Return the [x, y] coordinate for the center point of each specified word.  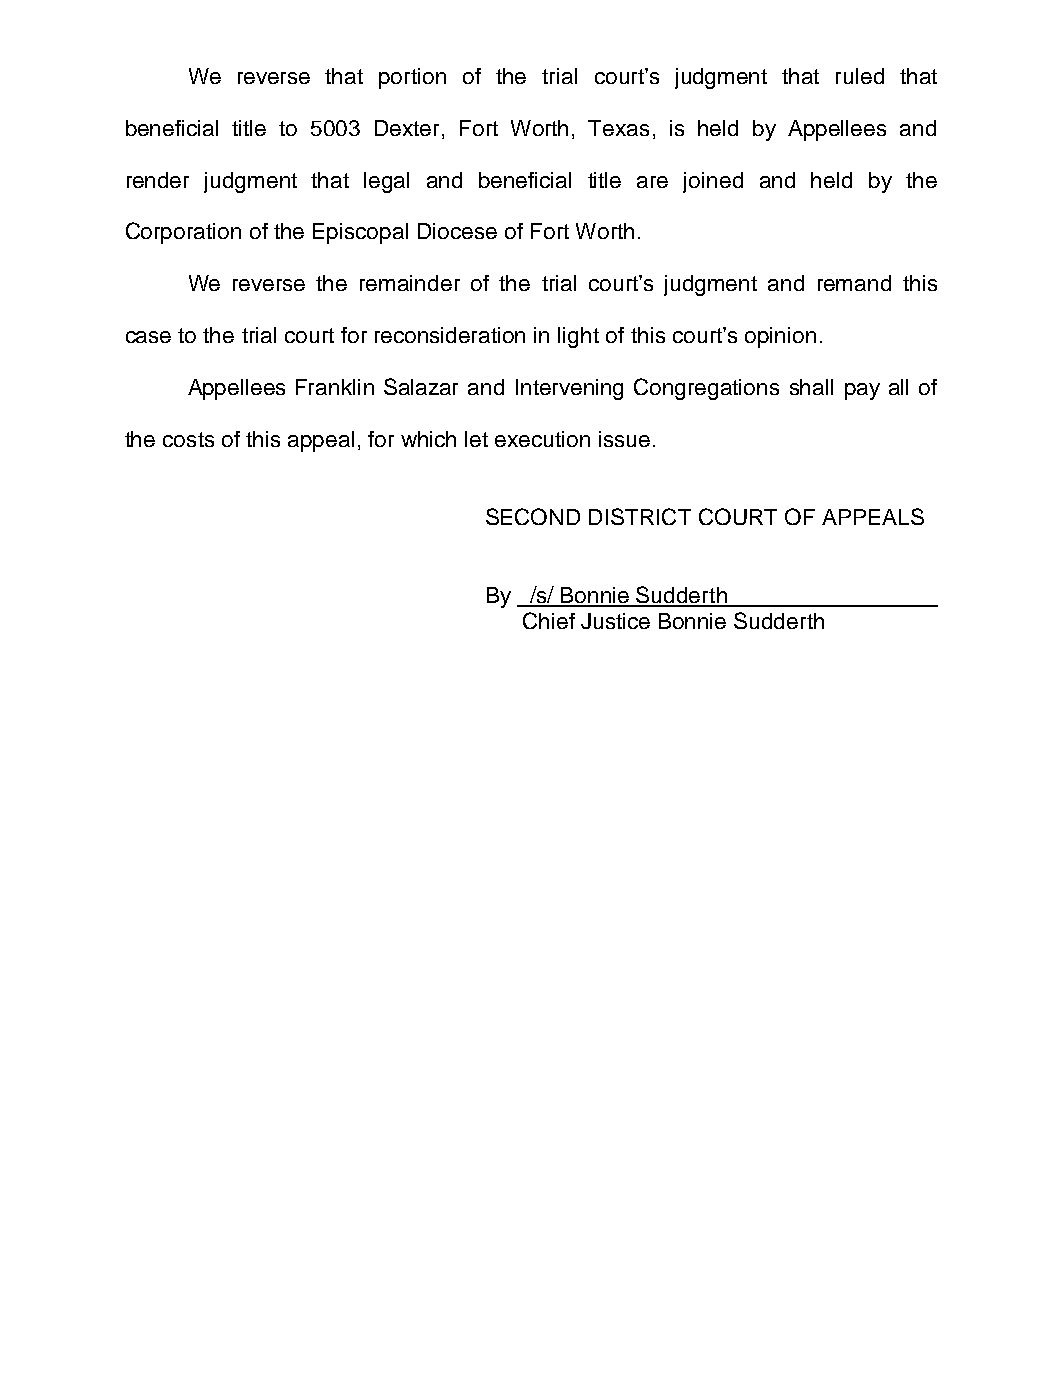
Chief [549, 620]
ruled [860, 76]
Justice [615, 621]
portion [412, 78]
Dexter [407, 128]
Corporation [183, 233]
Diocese [457, 231]
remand [854, 283]
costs [188, 439]
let [476, 439]
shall [811, 387]
